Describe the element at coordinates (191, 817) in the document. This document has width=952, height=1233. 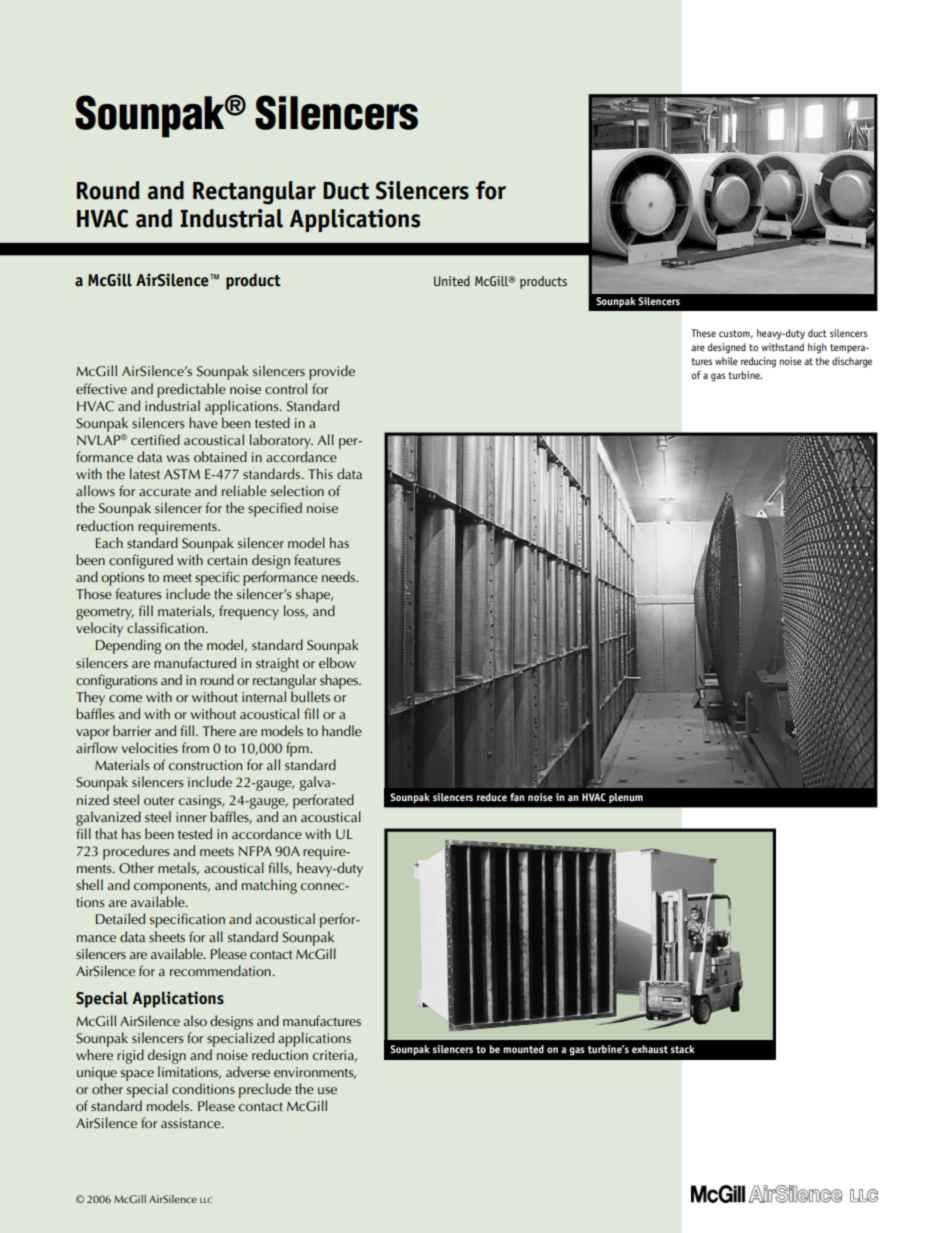
I see `inner` at that location.
